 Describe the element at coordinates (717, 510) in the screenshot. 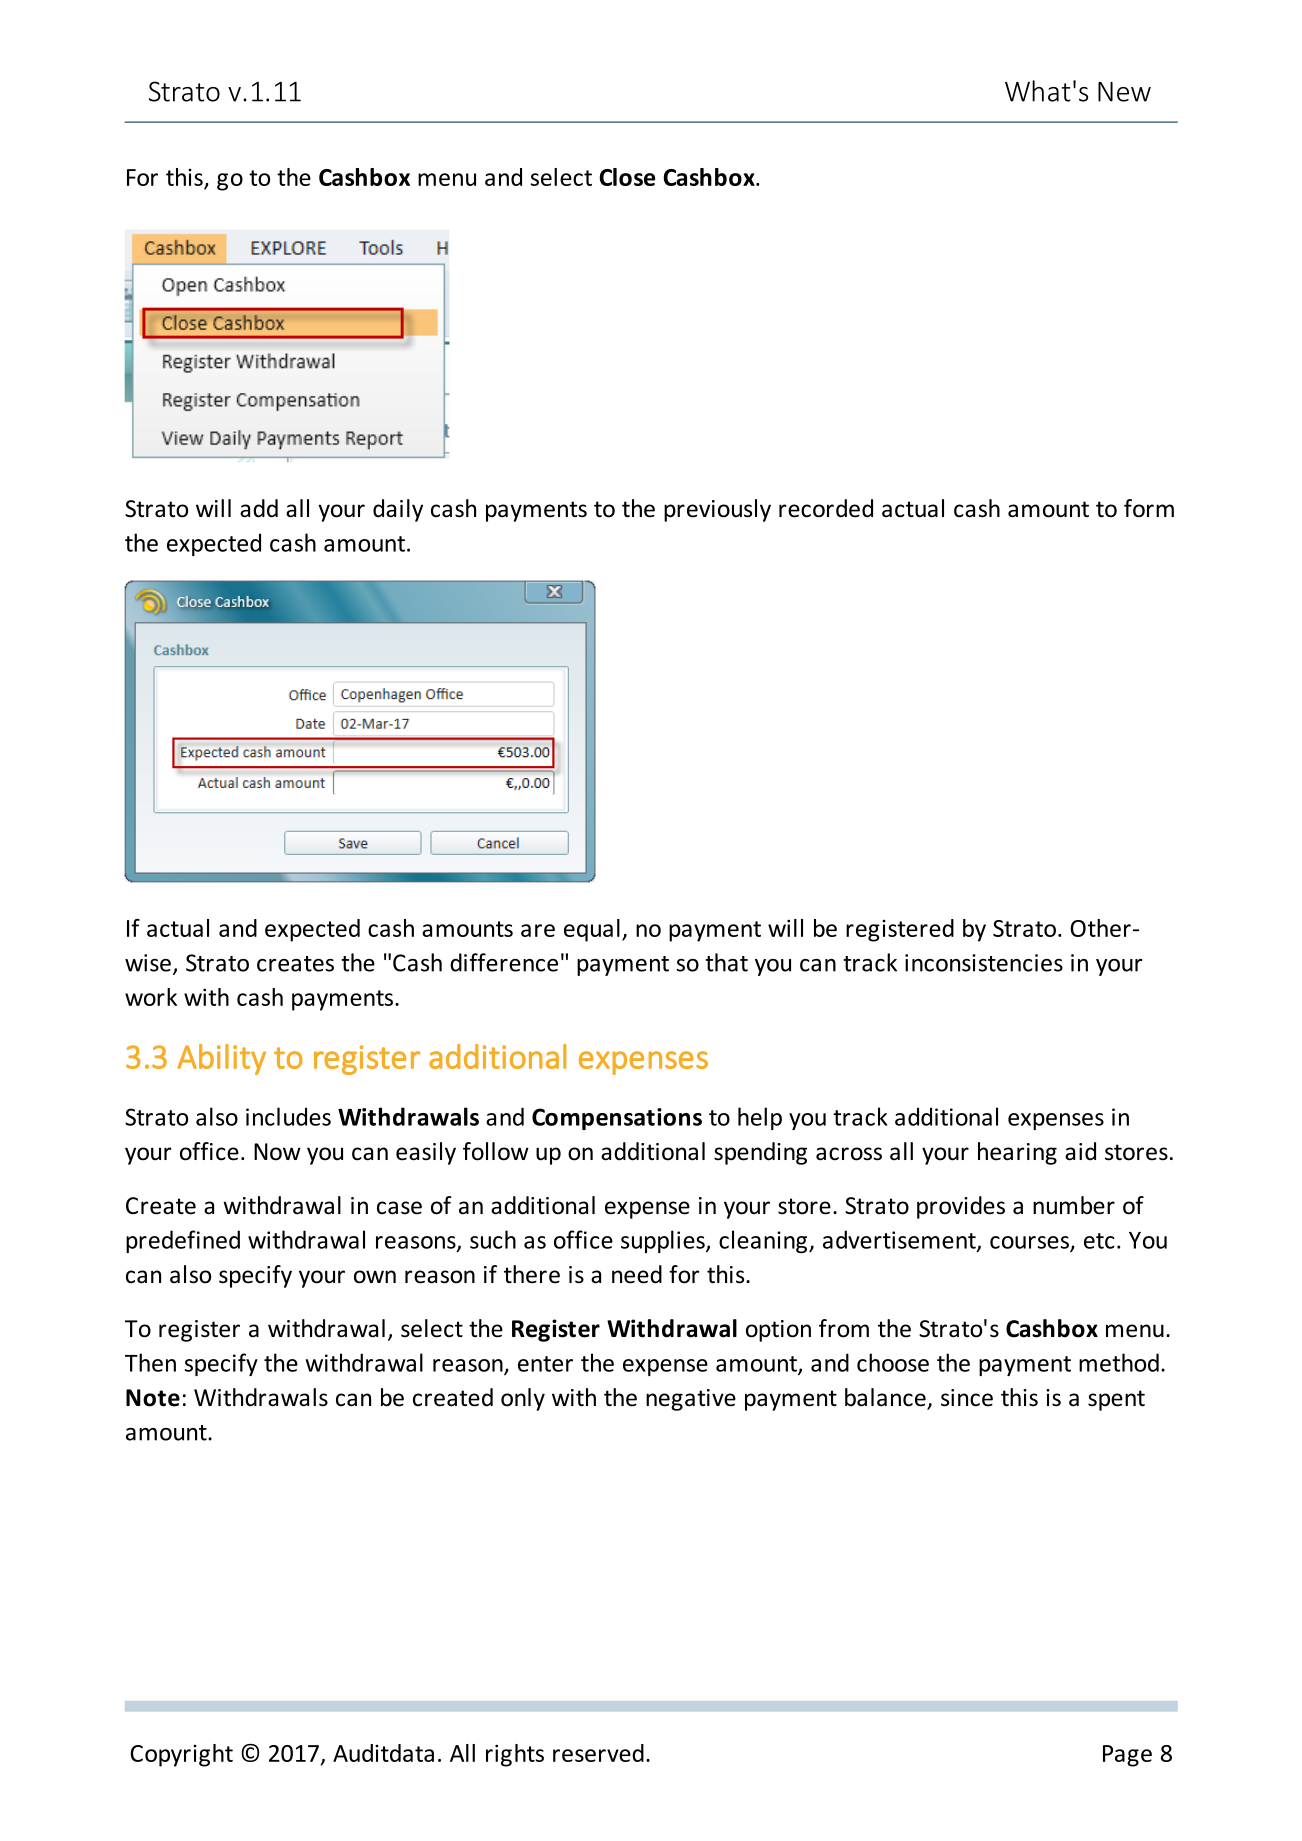

I see `previously` at that location.
